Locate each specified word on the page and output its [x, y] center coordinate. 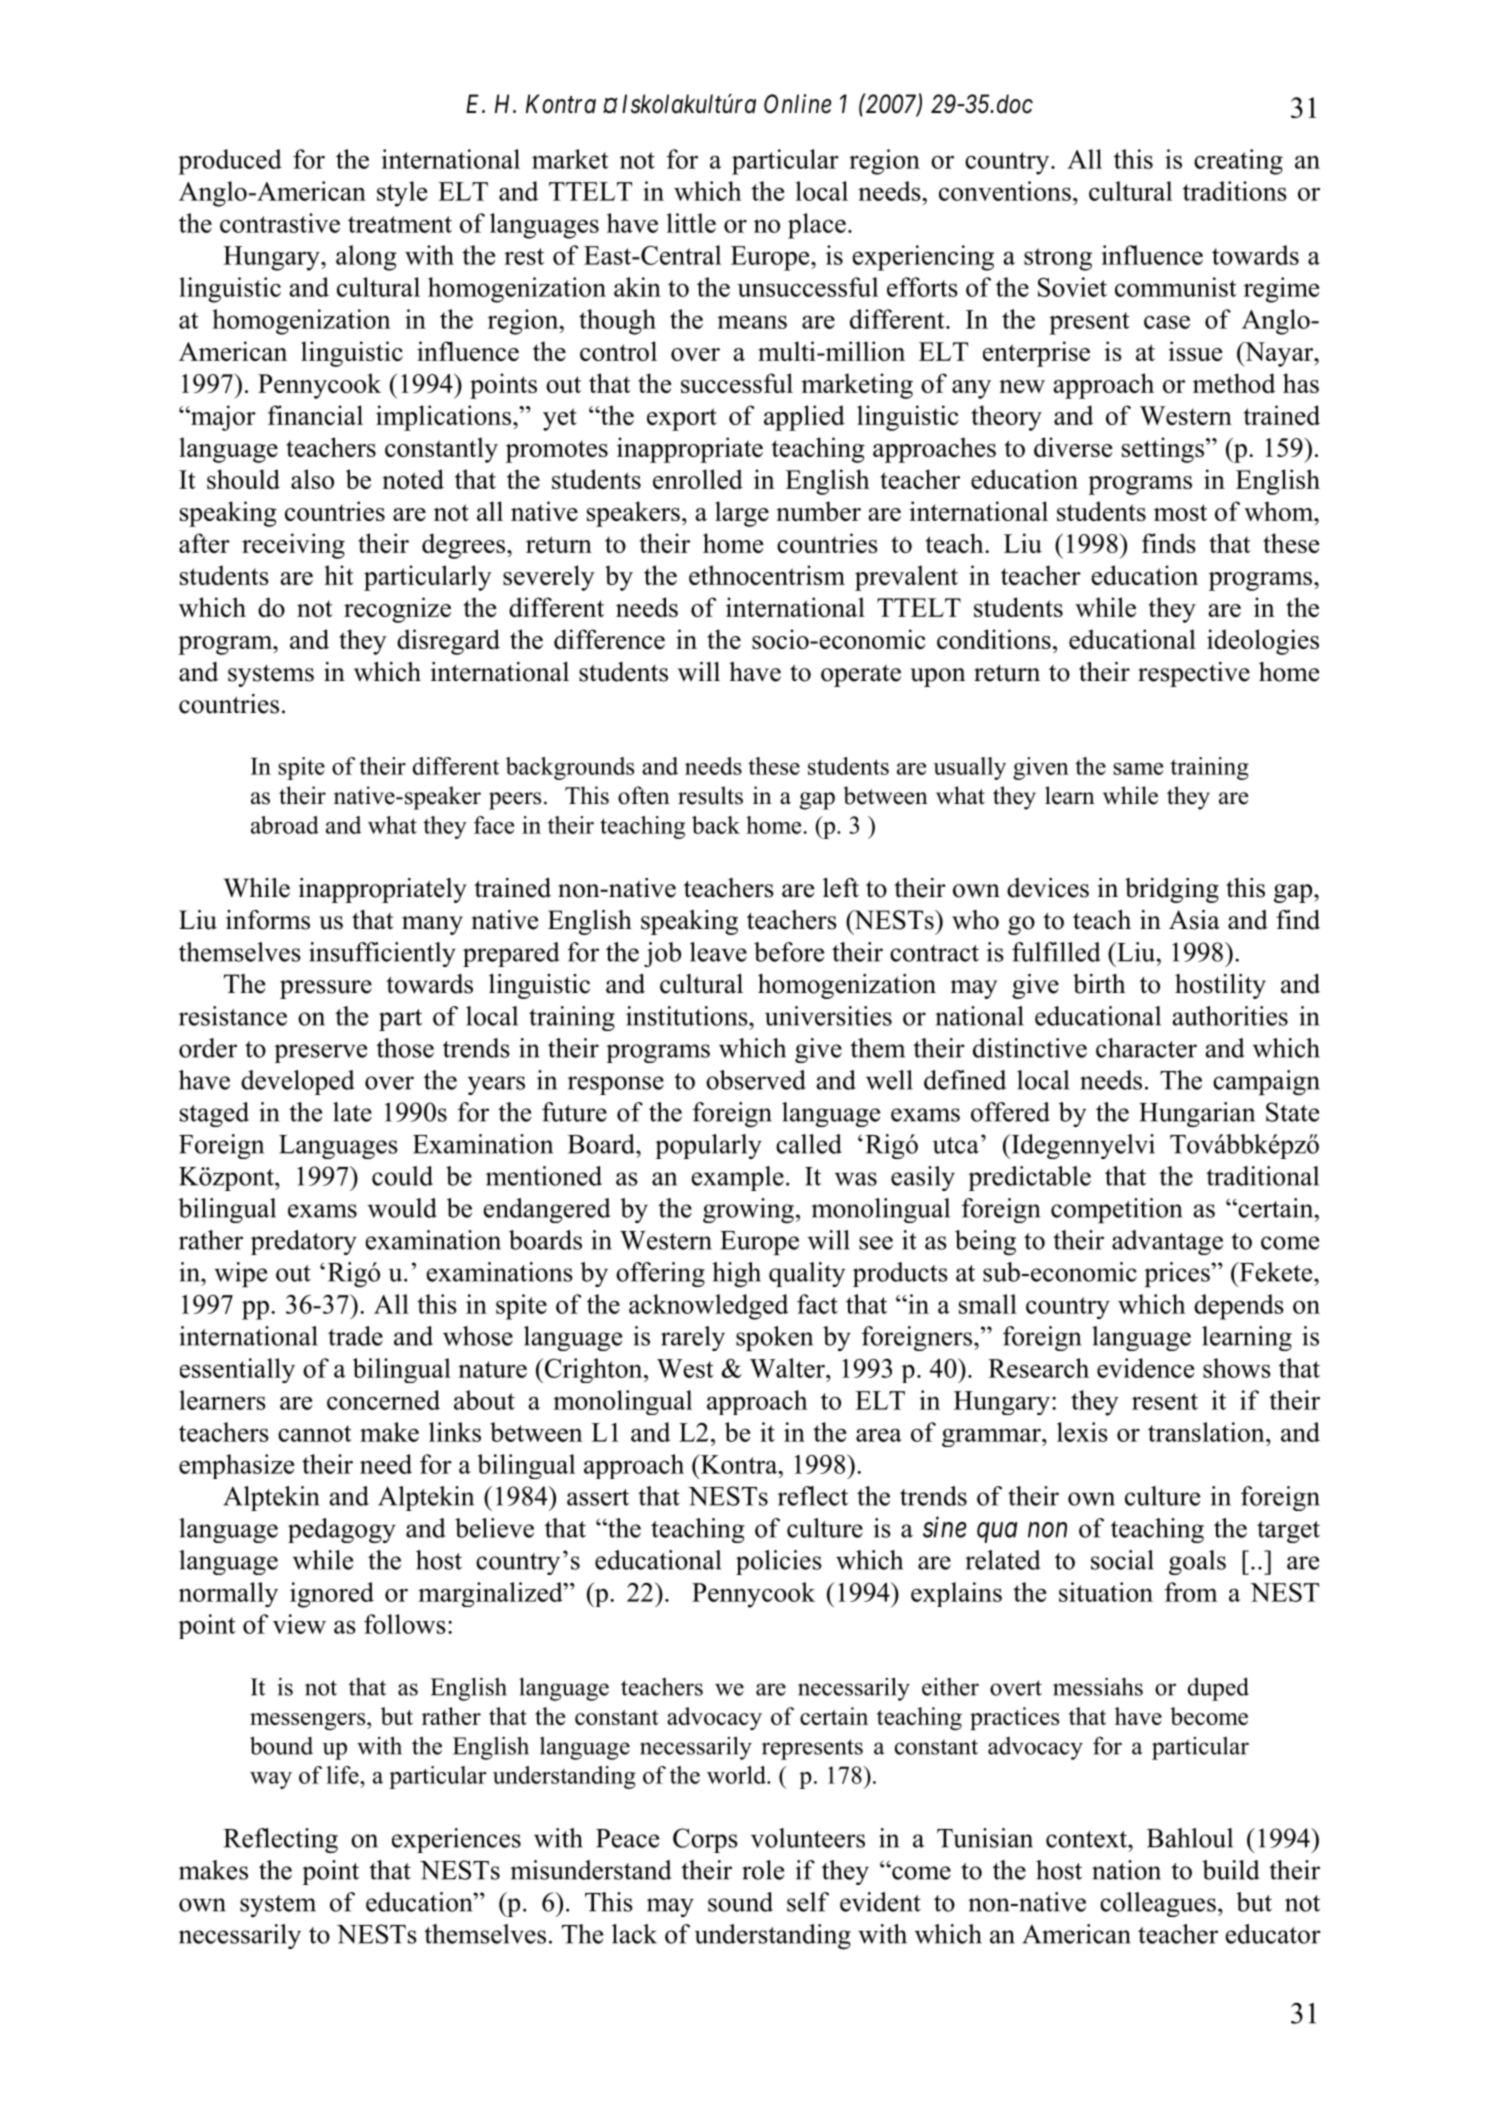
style [402, 194]
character [1146, 1048]
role [763, 1870]
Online [798, 104]
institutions [688, 1016]
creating [1238, 162]
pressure [326, 989]
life [343, 1775]
